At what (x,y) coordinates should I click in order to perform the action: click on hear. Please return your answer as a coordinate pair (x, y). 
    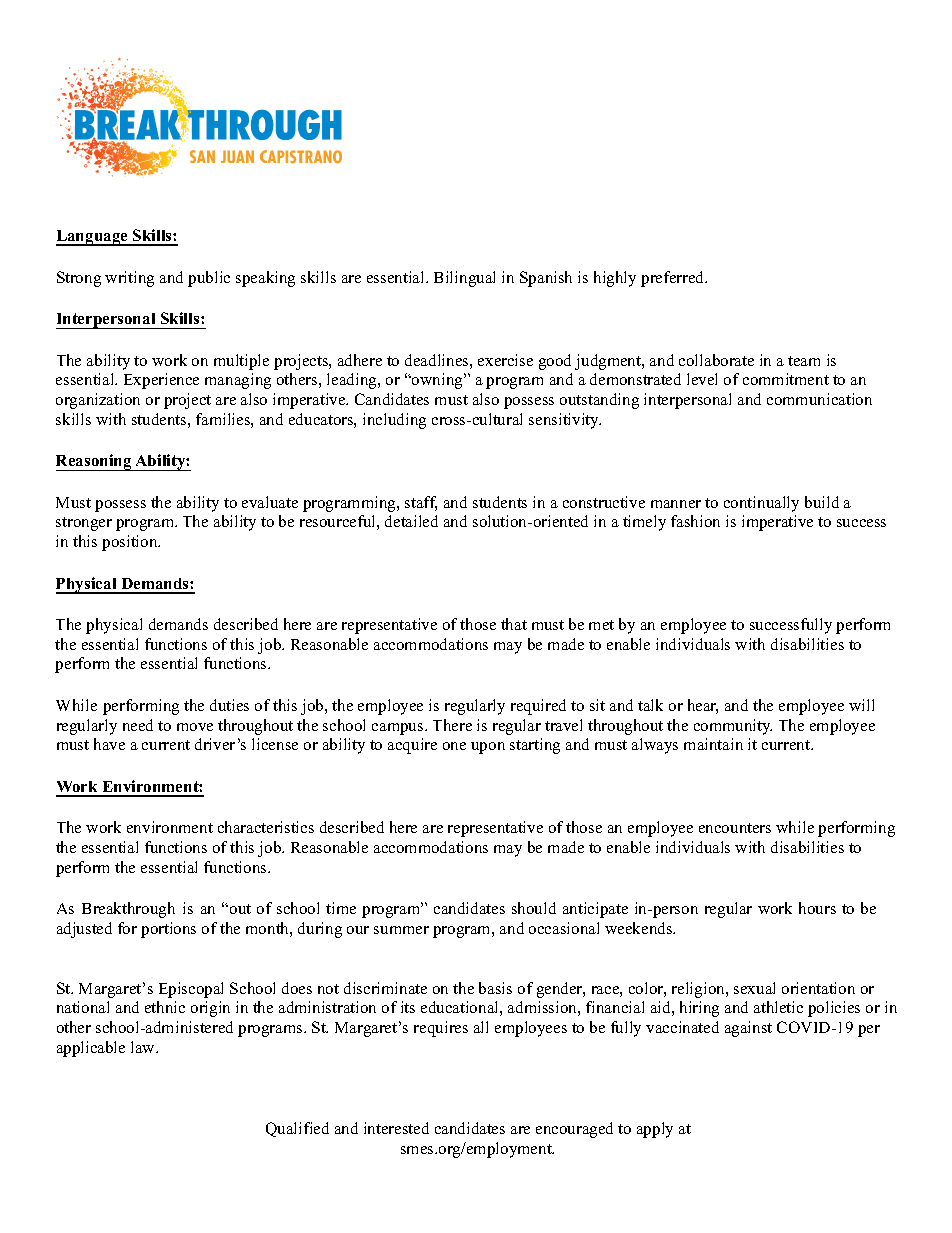
    Looking at the image, I should click on (703, 706).
